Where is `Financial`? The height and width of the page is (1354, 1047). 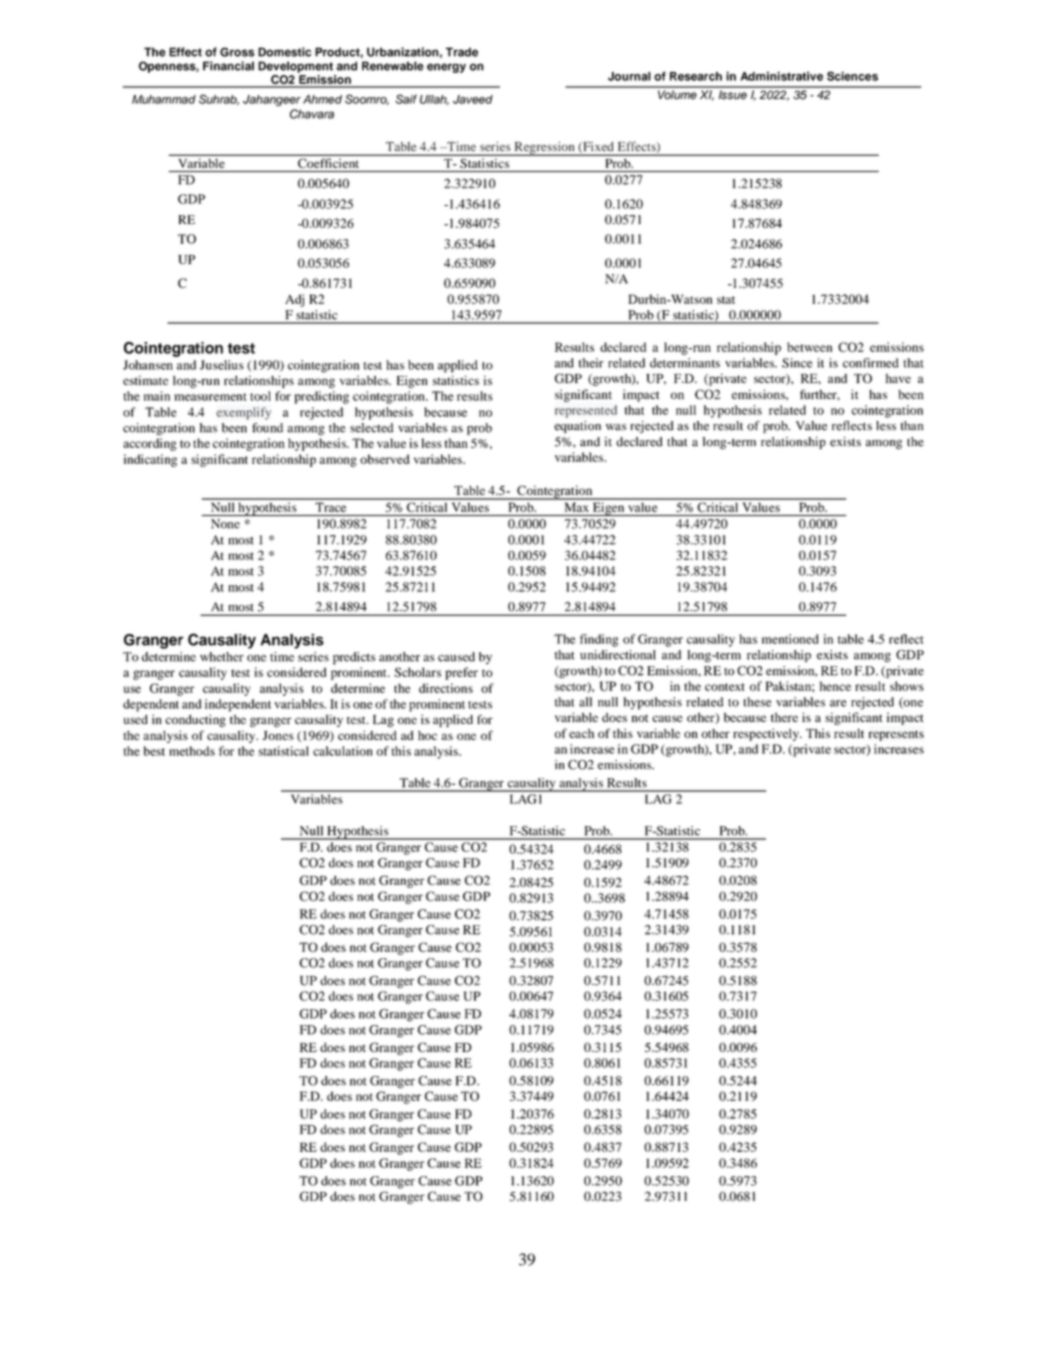 Financial is located at coordinates (228, 66).
